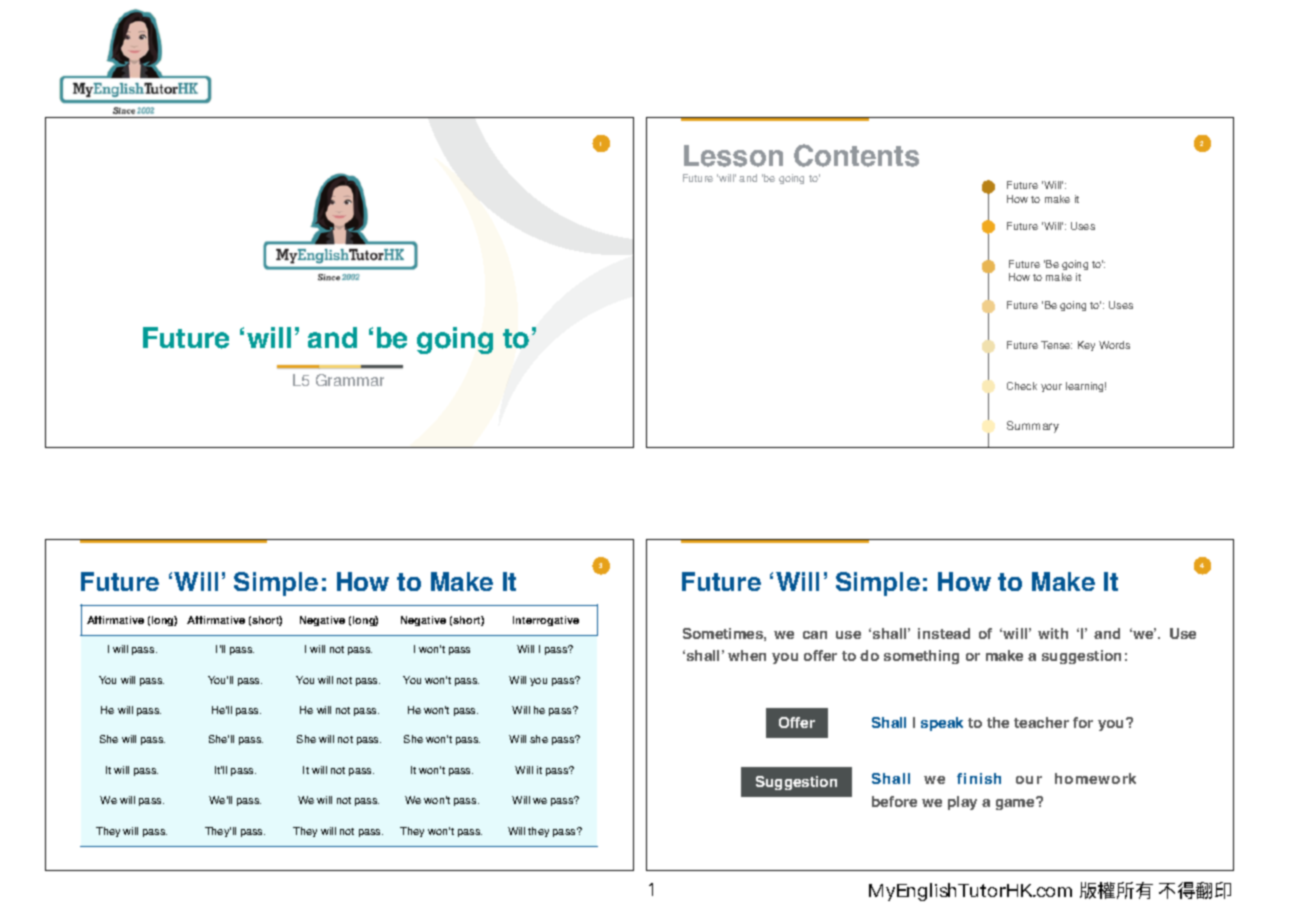  I want to click on Lesson, so click(733, 156).
